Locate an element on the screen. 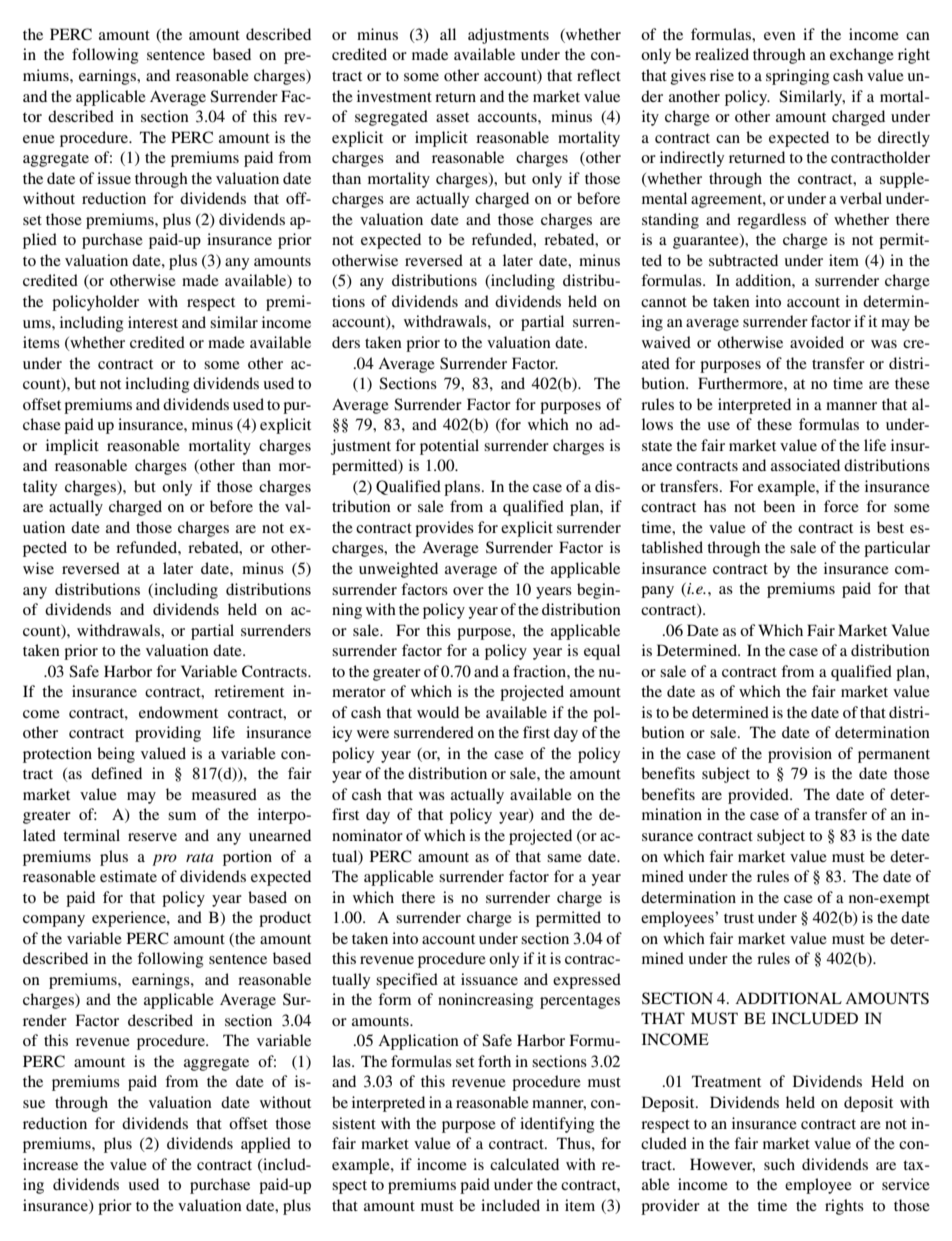 The image size is (952, 1241). identifying is located at coordinates (557, 1125).
